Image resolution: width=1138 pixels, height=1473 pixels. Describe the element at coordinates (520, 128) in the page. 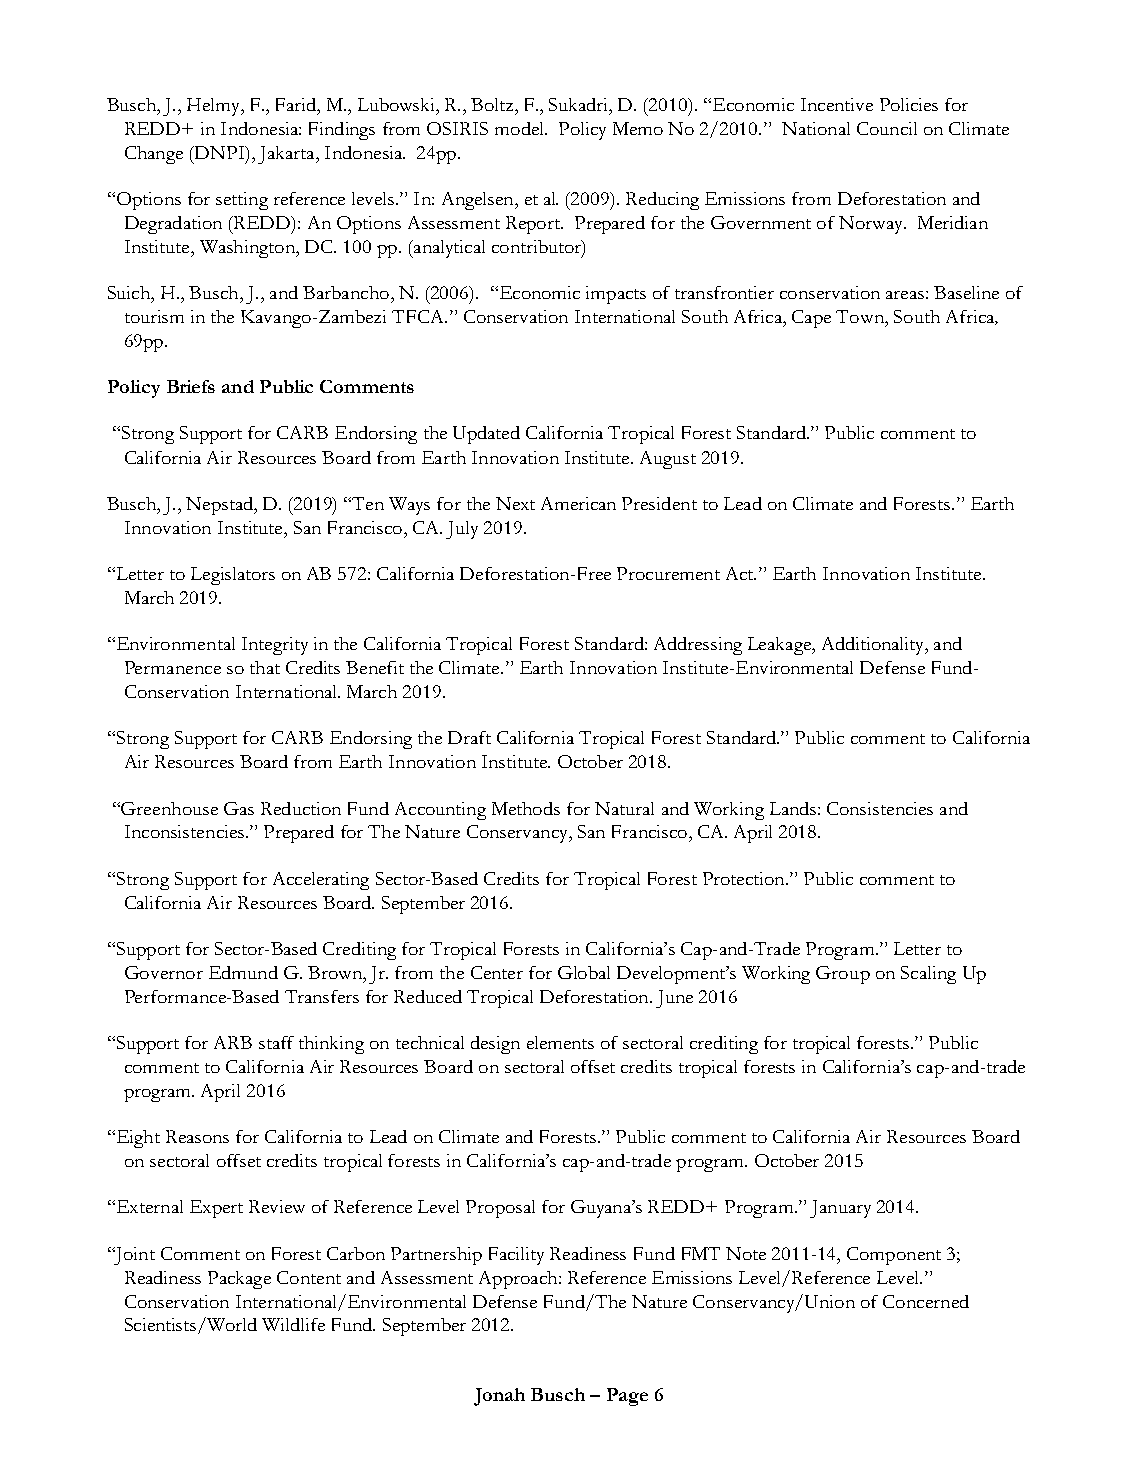

I see `model` at that location.
